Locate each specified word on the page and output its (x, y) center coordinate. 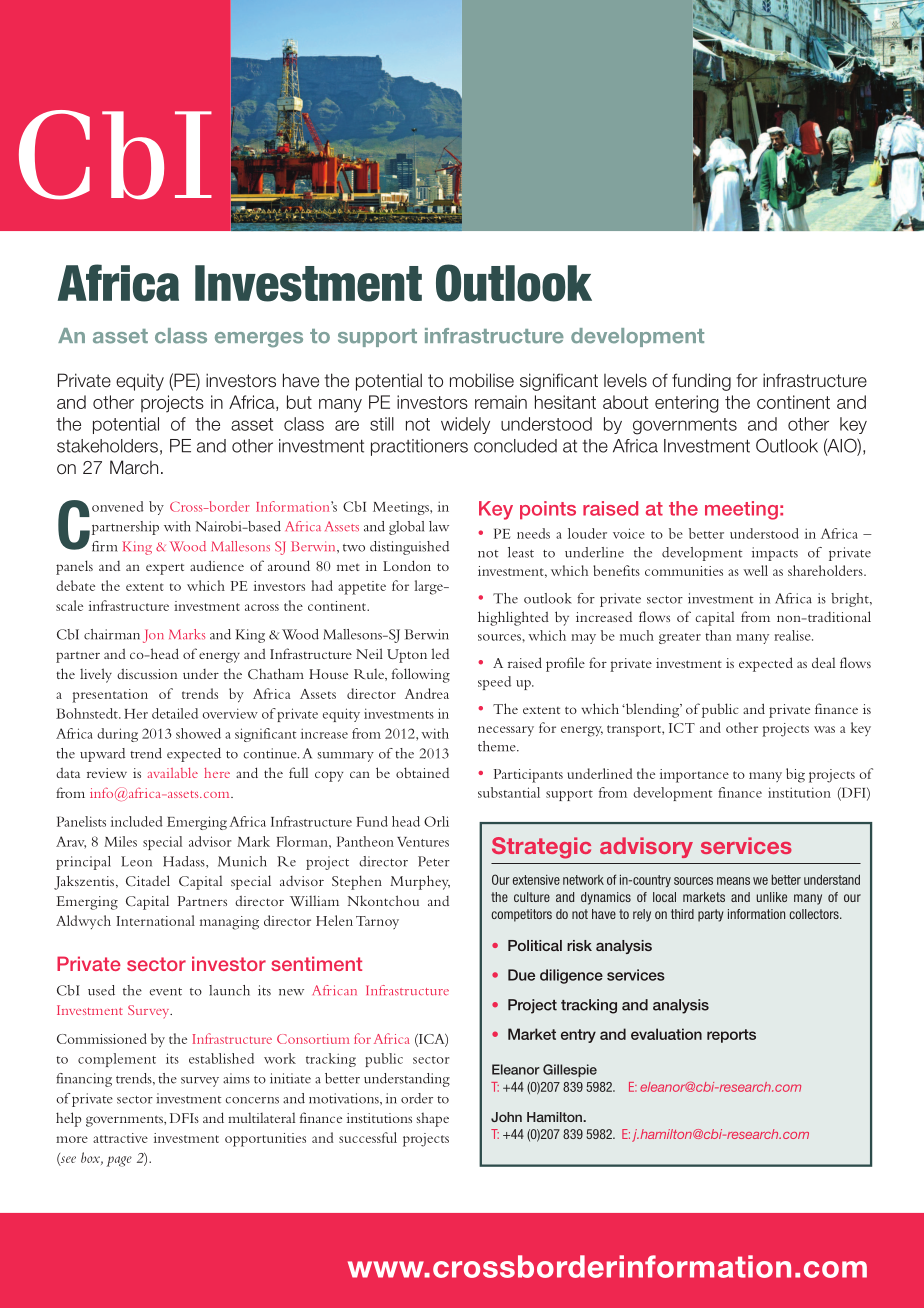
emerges (259, 340)
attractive (120, 1138)
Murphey (420, 882)
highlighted (513, 618)
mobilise (482, 380)
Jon (153, 636)
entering (687, 404)
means (733, 881)
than (718, 635)
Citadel (148, 881)
